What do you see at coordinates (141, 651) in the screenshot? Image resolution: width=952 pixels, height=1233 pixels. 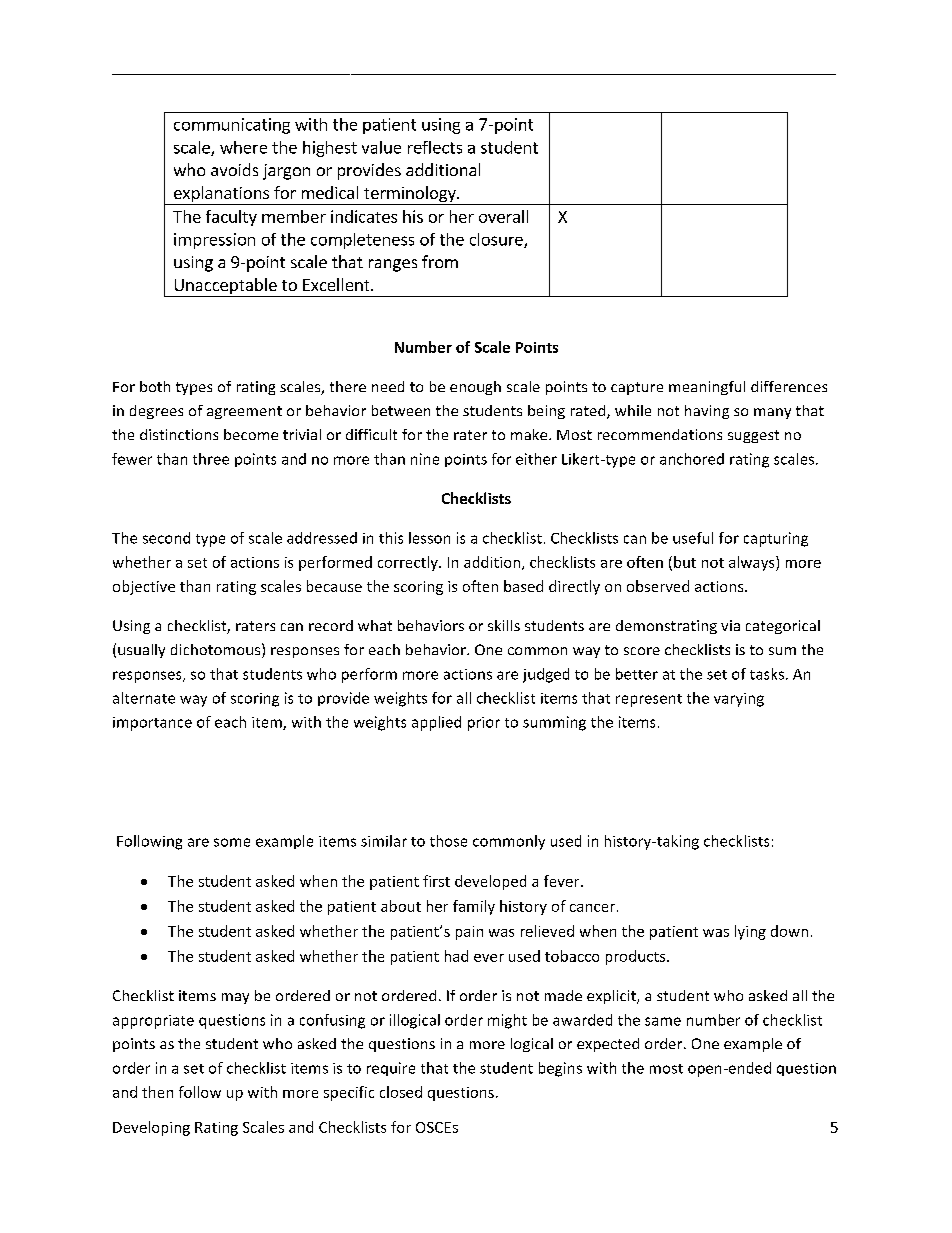 I see `usually` at bounding box center [141, 651].
